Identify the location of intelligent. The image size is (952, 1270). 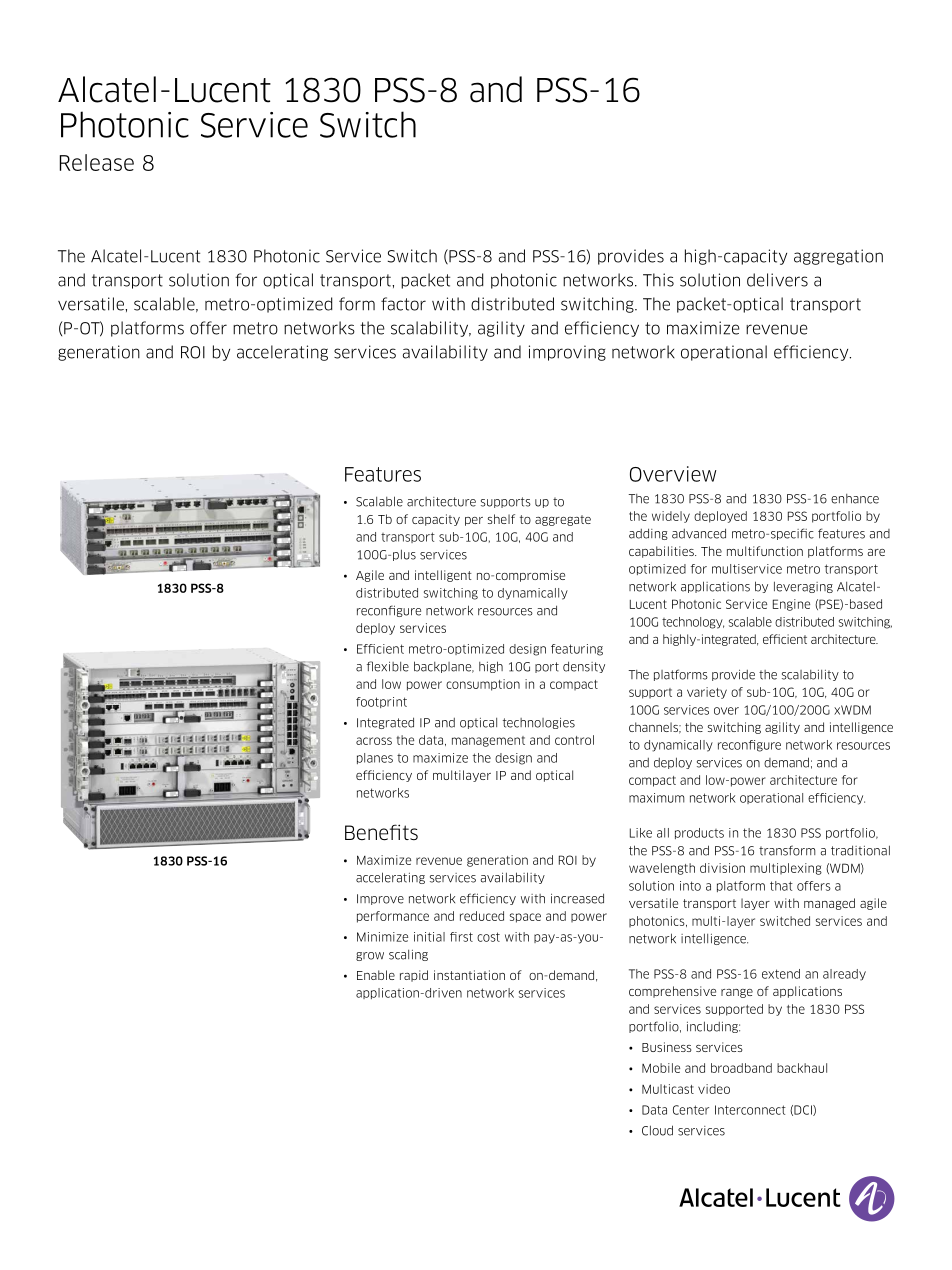
(443, 576).
